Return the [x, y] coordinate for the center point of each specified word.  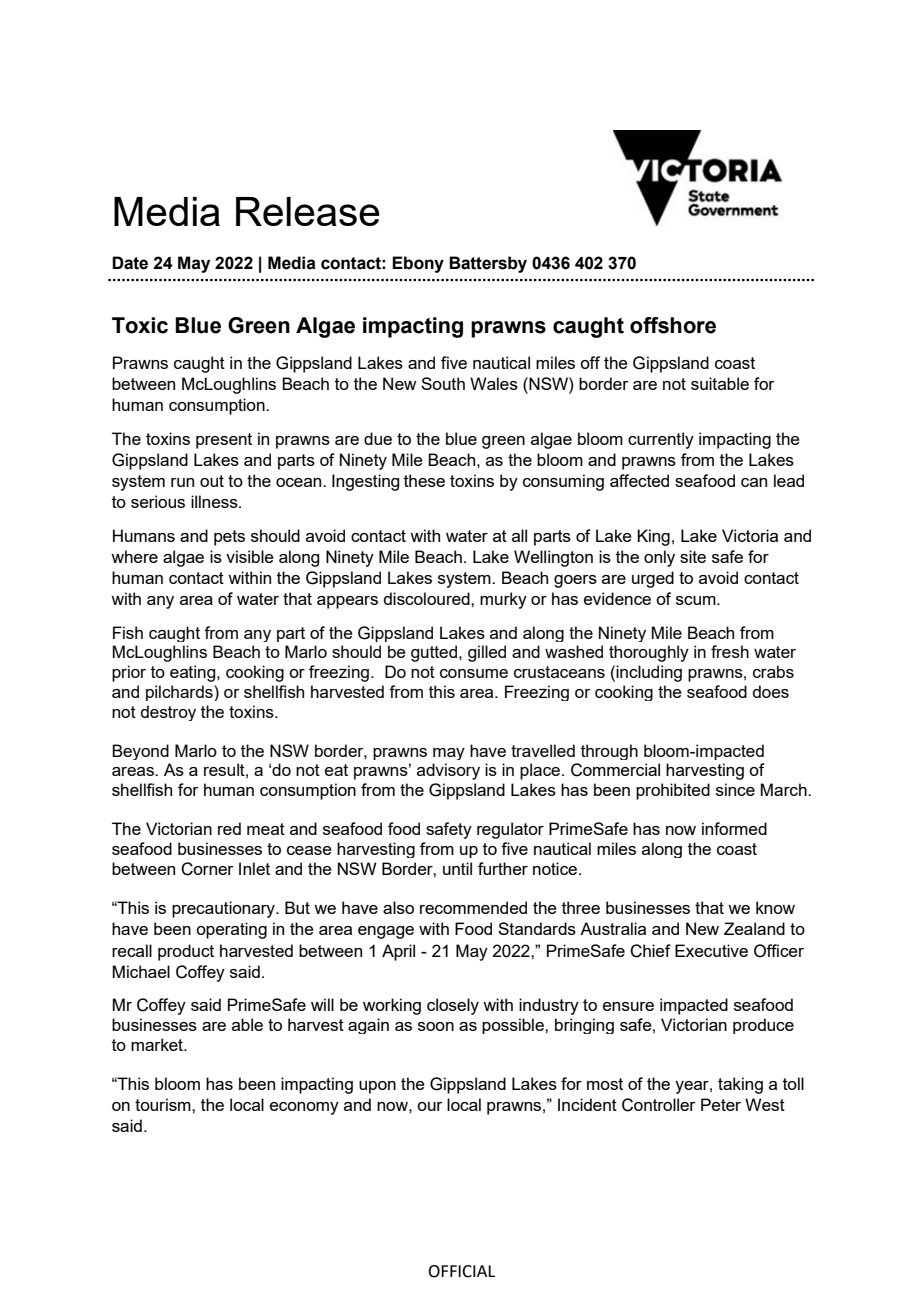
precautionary [224, 909]
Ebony [418, 264]
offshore [673, 325]
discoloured [427, 598]
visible [250, 556]
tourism [164, 1104]
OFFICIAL [461, 1271]
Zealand [754, 928]
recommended [473, 907]
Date [130, 263]
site [693, 556]
